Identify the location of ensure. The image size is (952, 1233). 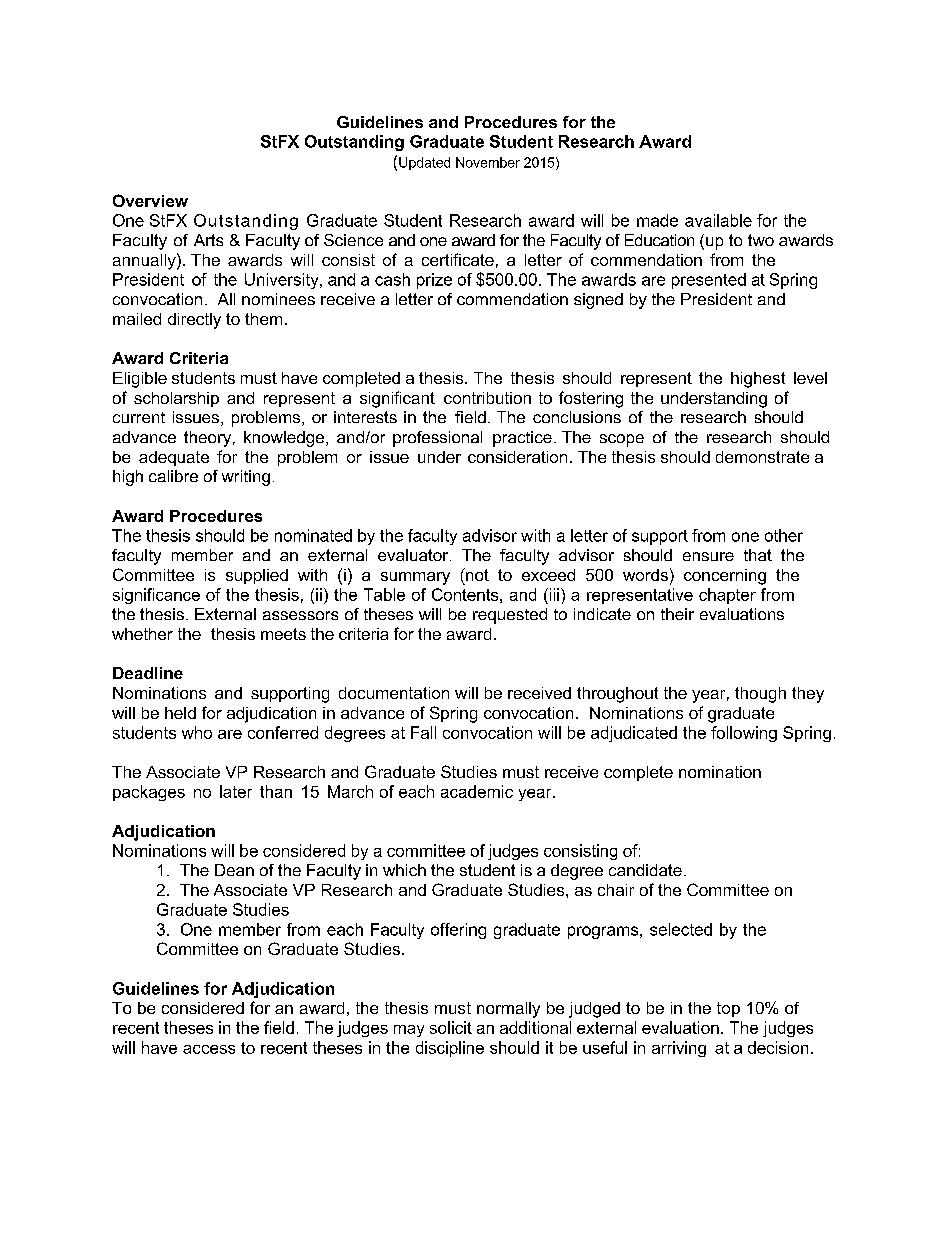
(708, 556).
